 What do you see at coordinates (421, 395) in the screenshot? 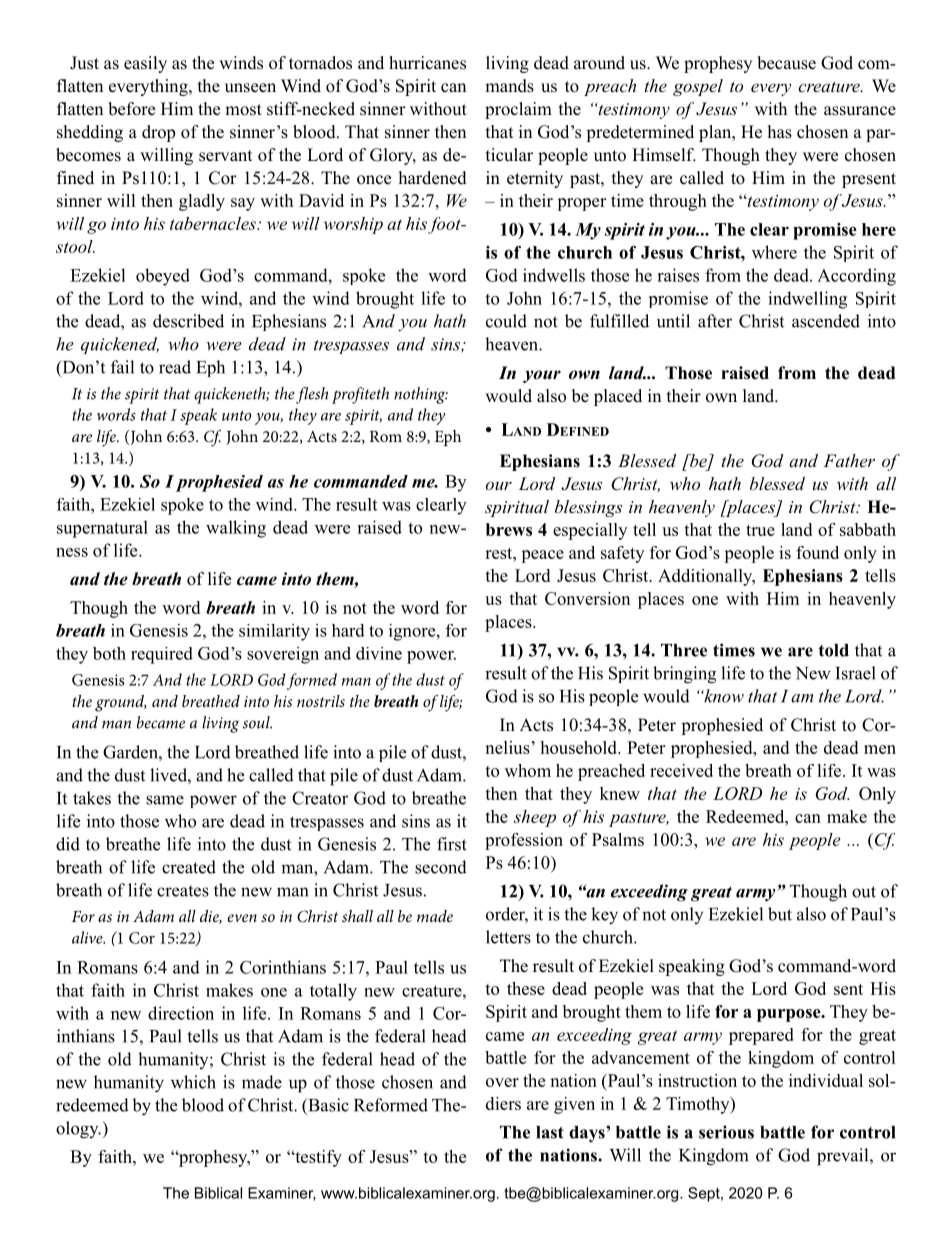
I see `nothing` at bounding box center [421, 395].
